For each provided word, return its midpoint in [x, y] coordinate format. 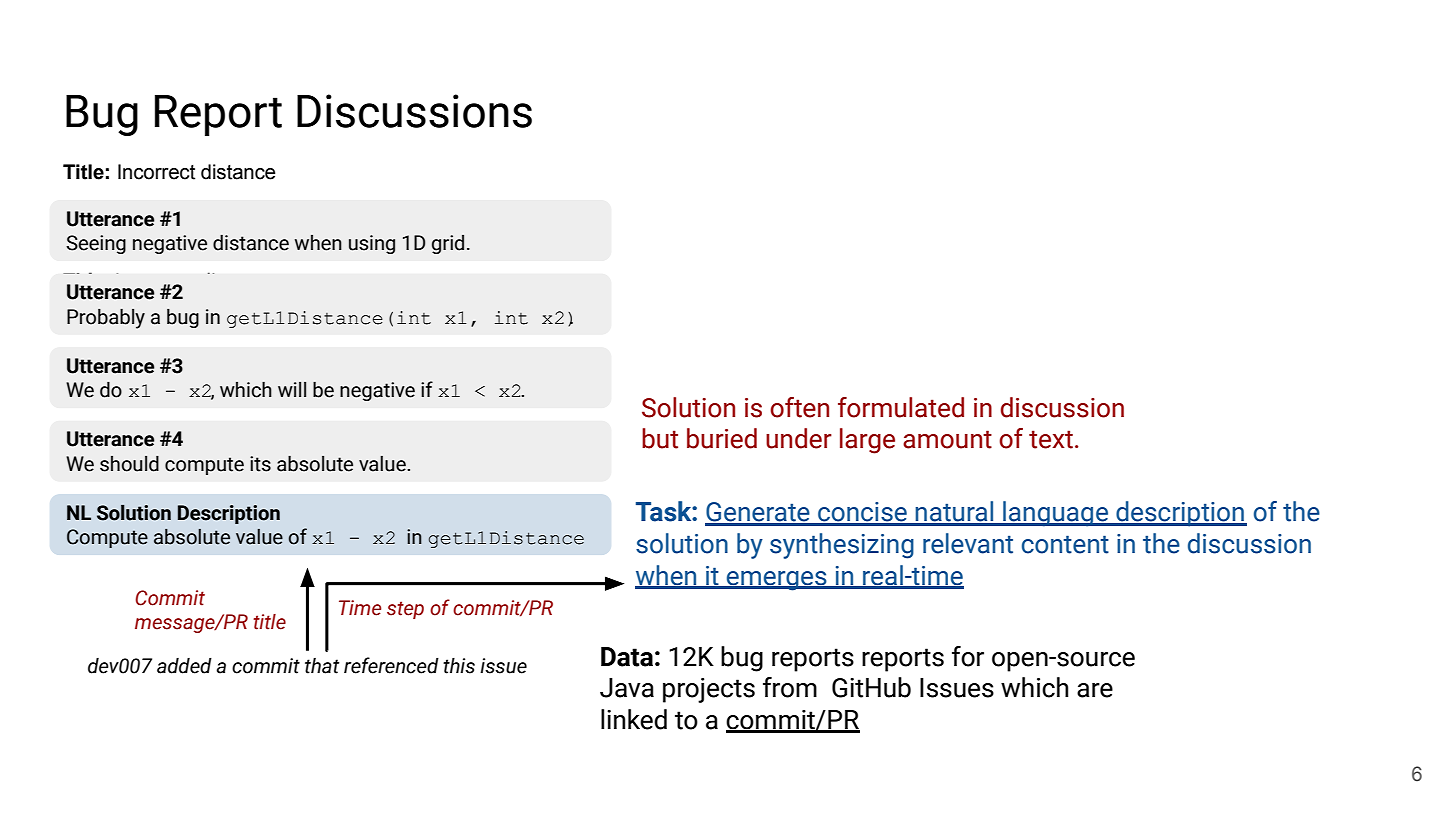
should [129, 464]
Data [627, 657]
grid [448, 244]
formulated [901, 407]
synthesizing [842, 546]
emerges [777, 581]
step [405, 610]
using [372, 244]
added [184, 666]
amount [947, 439]
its [260, 464]
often [799, 407]
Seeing [96, 244]
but [660, 438]
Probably [106, 319]
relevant [968, 543]
